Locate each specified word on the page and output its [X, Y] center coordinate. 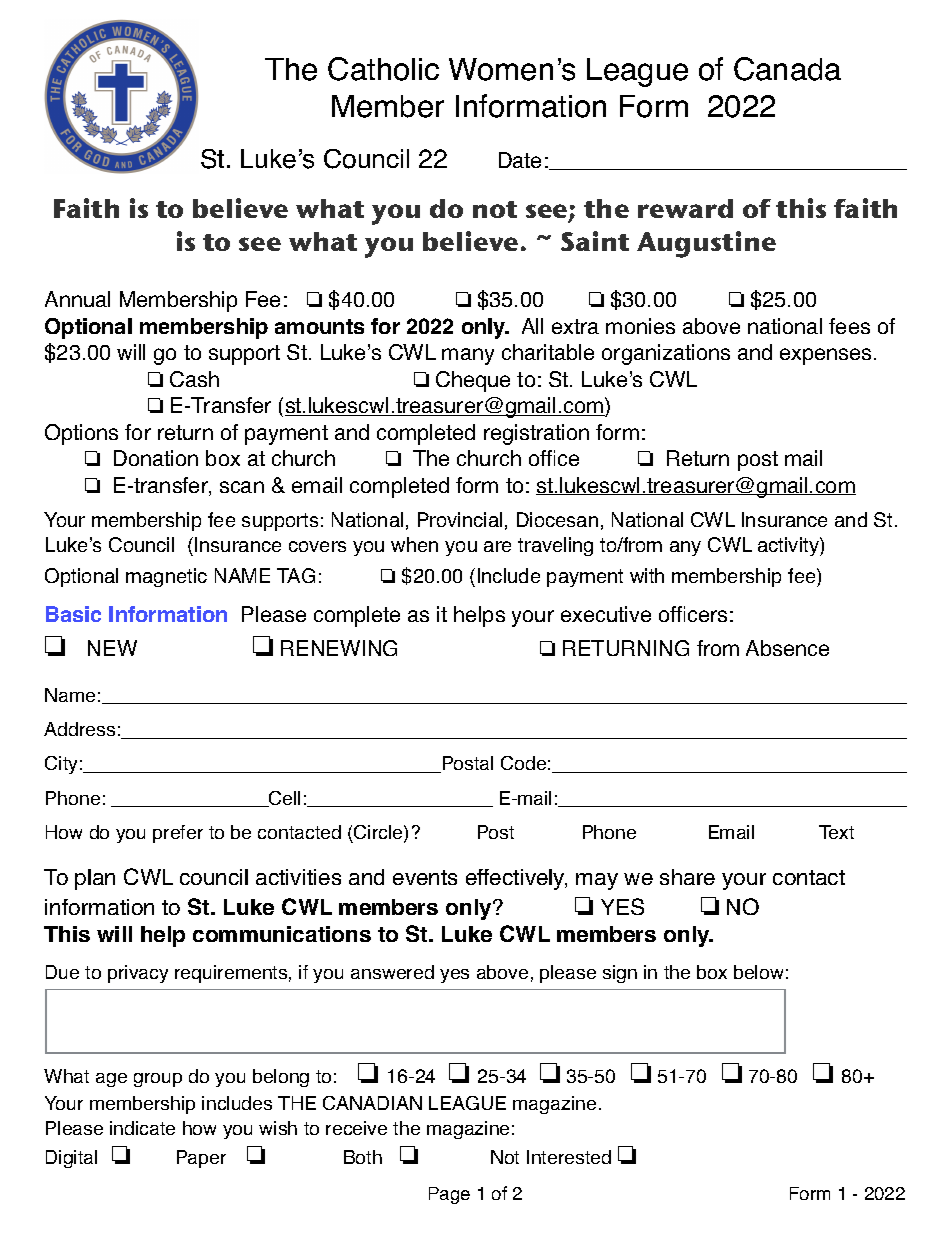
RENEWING [339, 648]
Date [520, 160]
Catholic [383, 69]
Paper [201, 1159]
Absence [787, 648]
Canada [787, 69]
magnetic [166, 577]
